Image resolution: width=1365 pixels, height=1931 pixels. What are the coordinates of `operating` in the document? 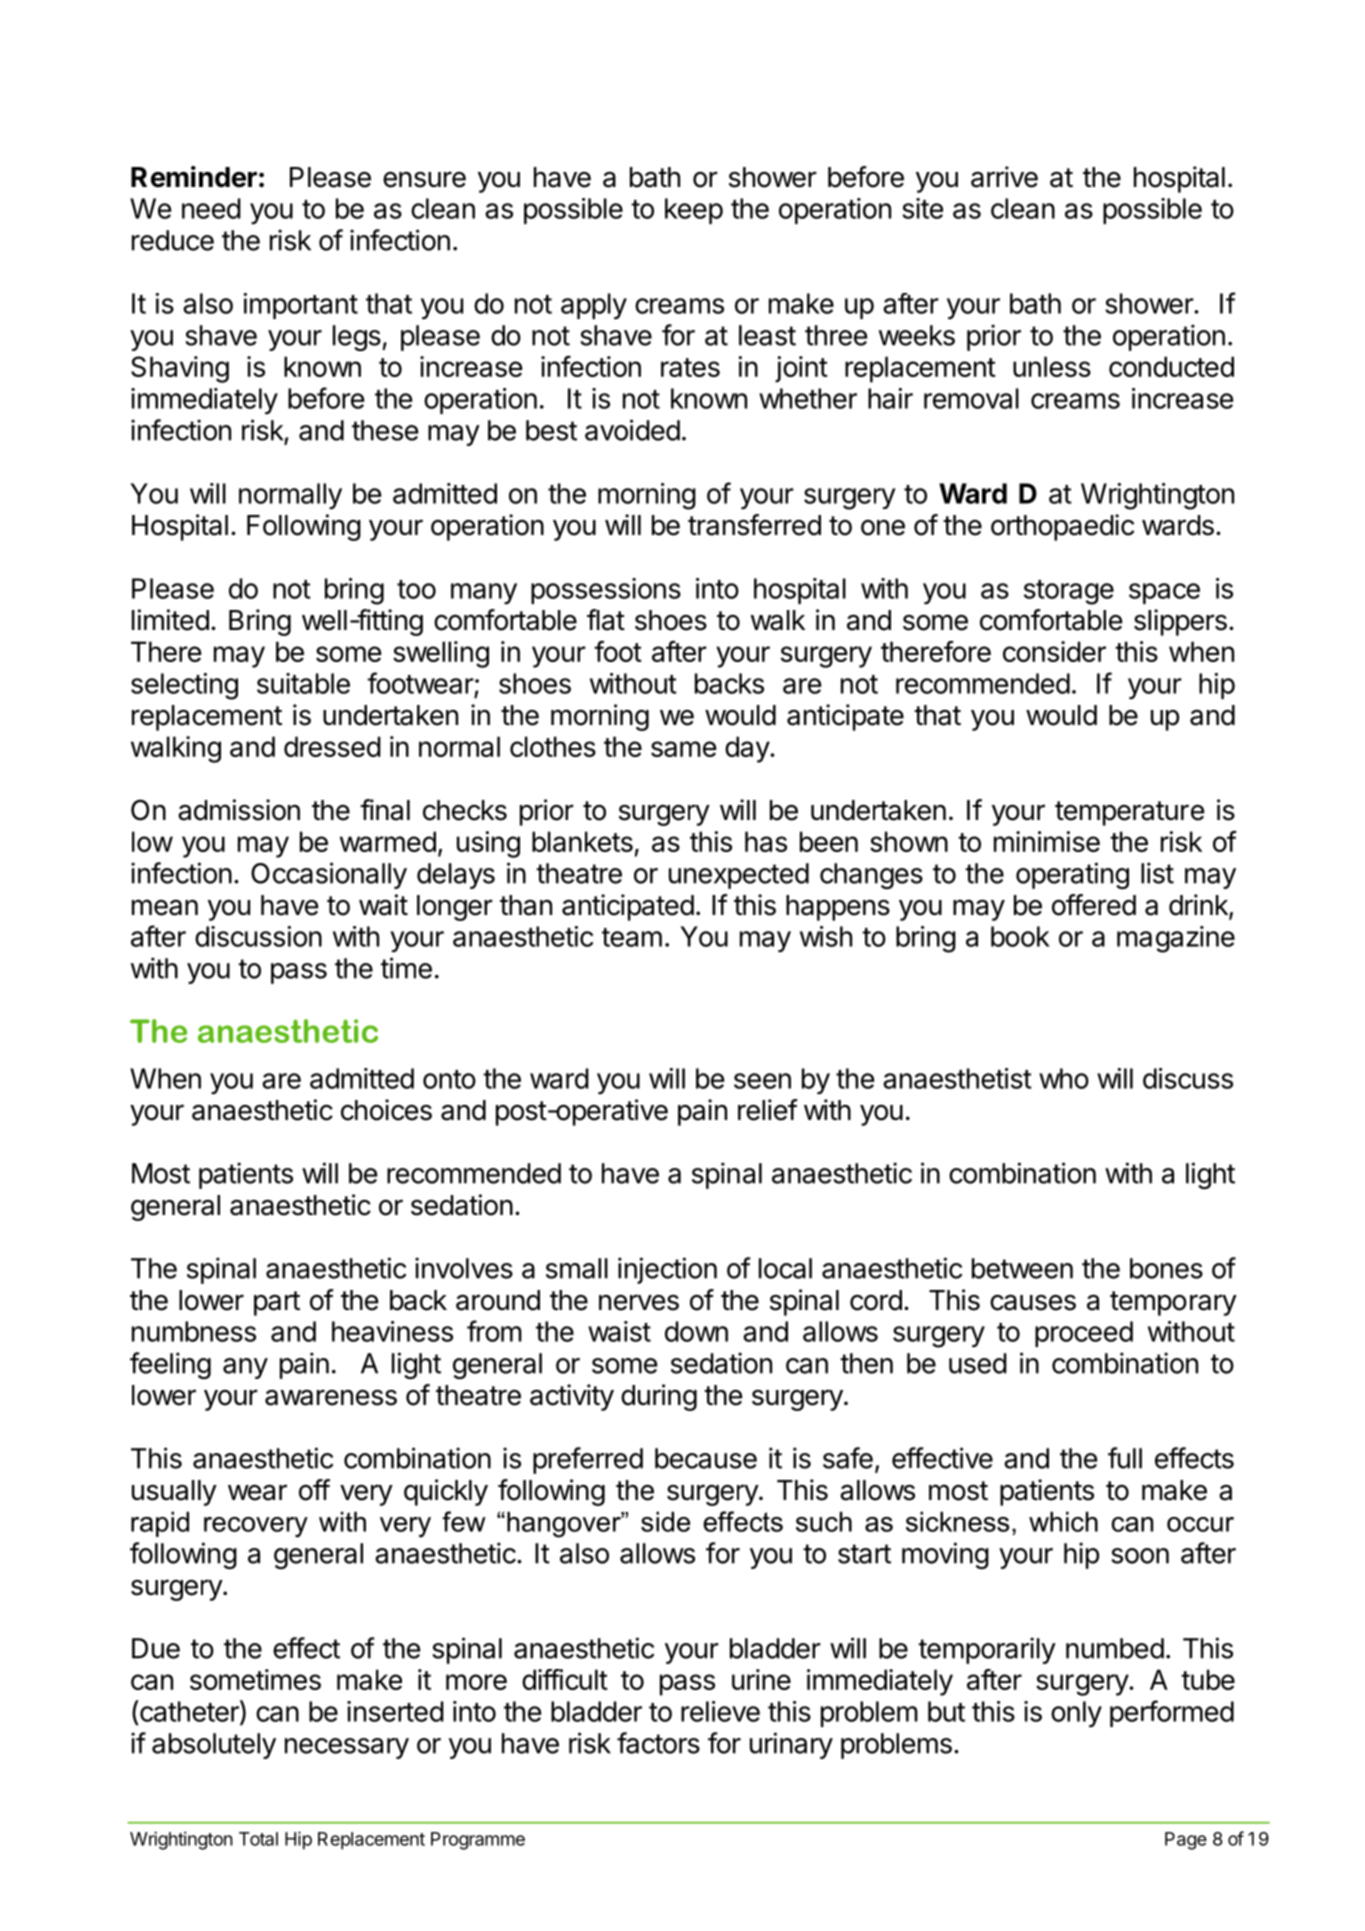 It's located at (1072, 875).
